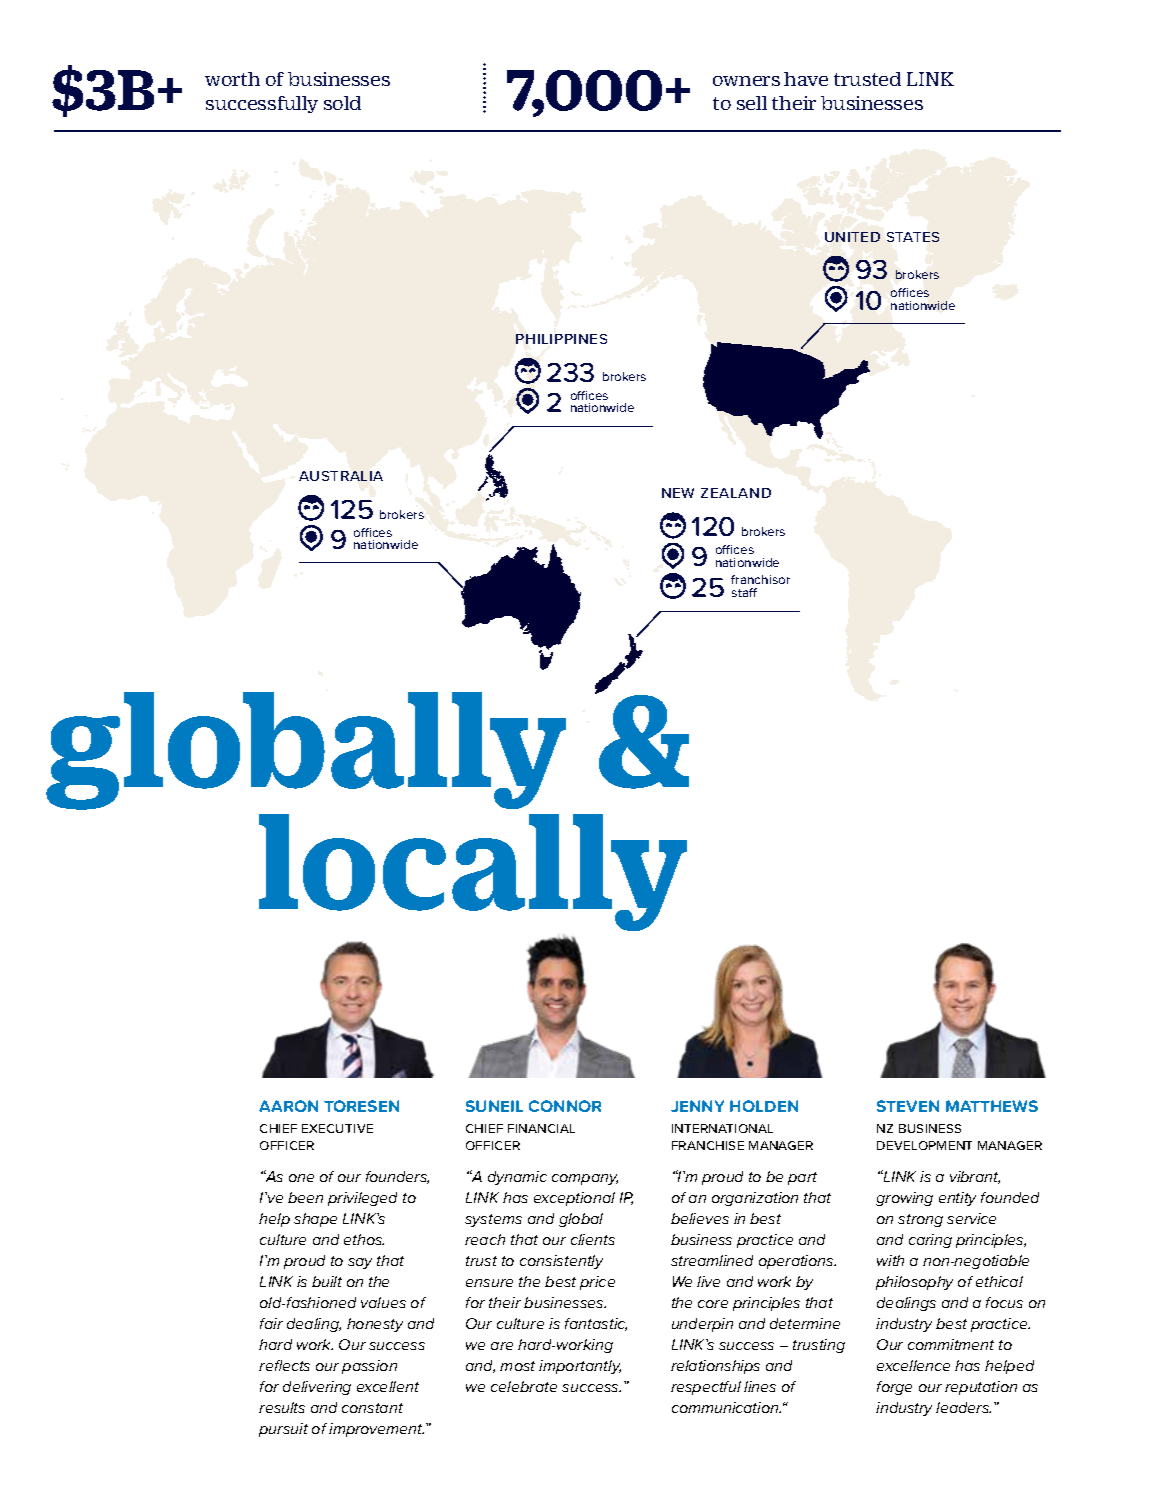 The width and height of the image is (1169, 1510). I want to click on have, so click(806, 79).
